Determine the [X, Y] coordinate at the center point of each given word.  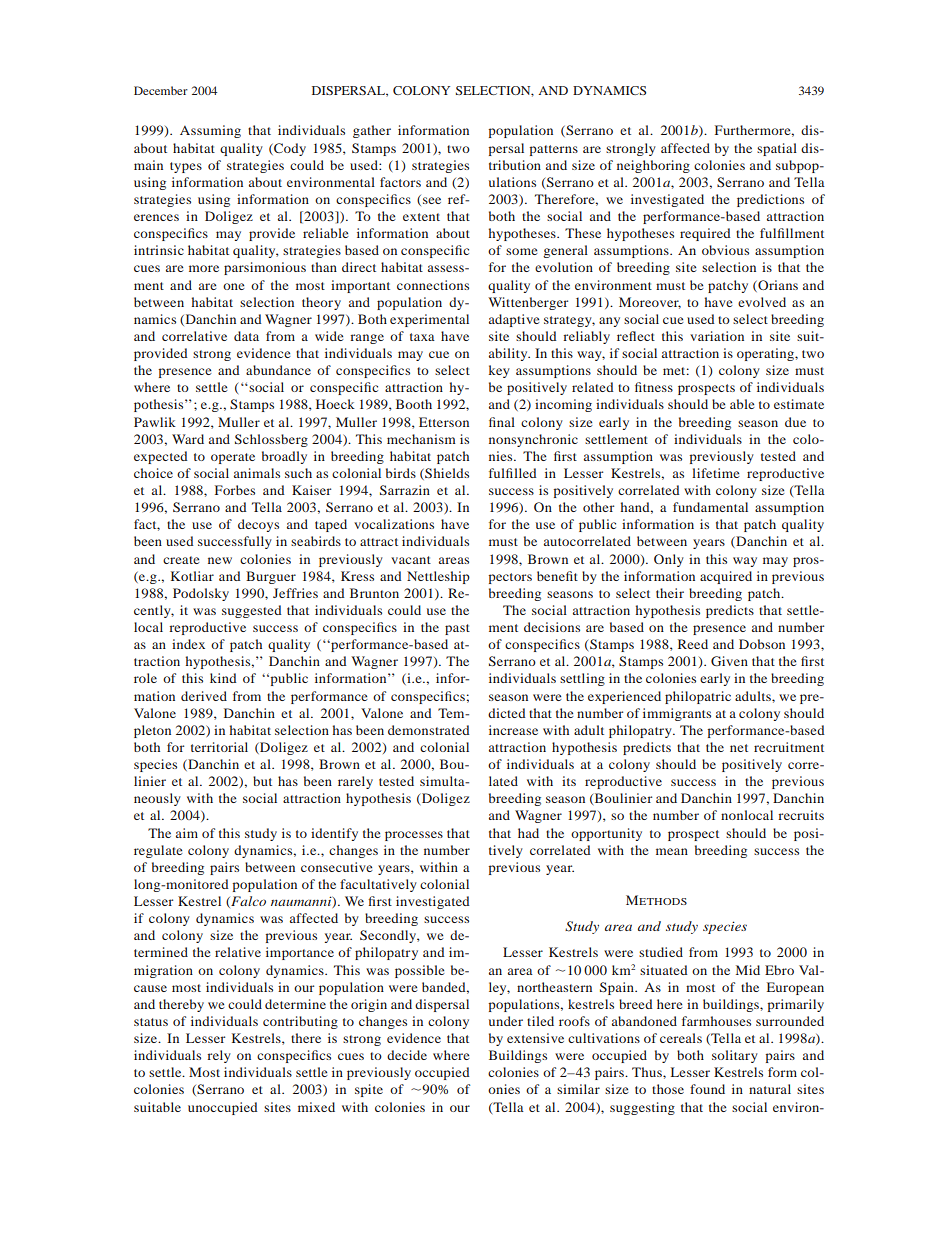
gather [372, 131]
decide [407, 1055]
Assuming [210, 131]
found [707, 1089]
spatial [777, 149]
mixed [316, 1107]
